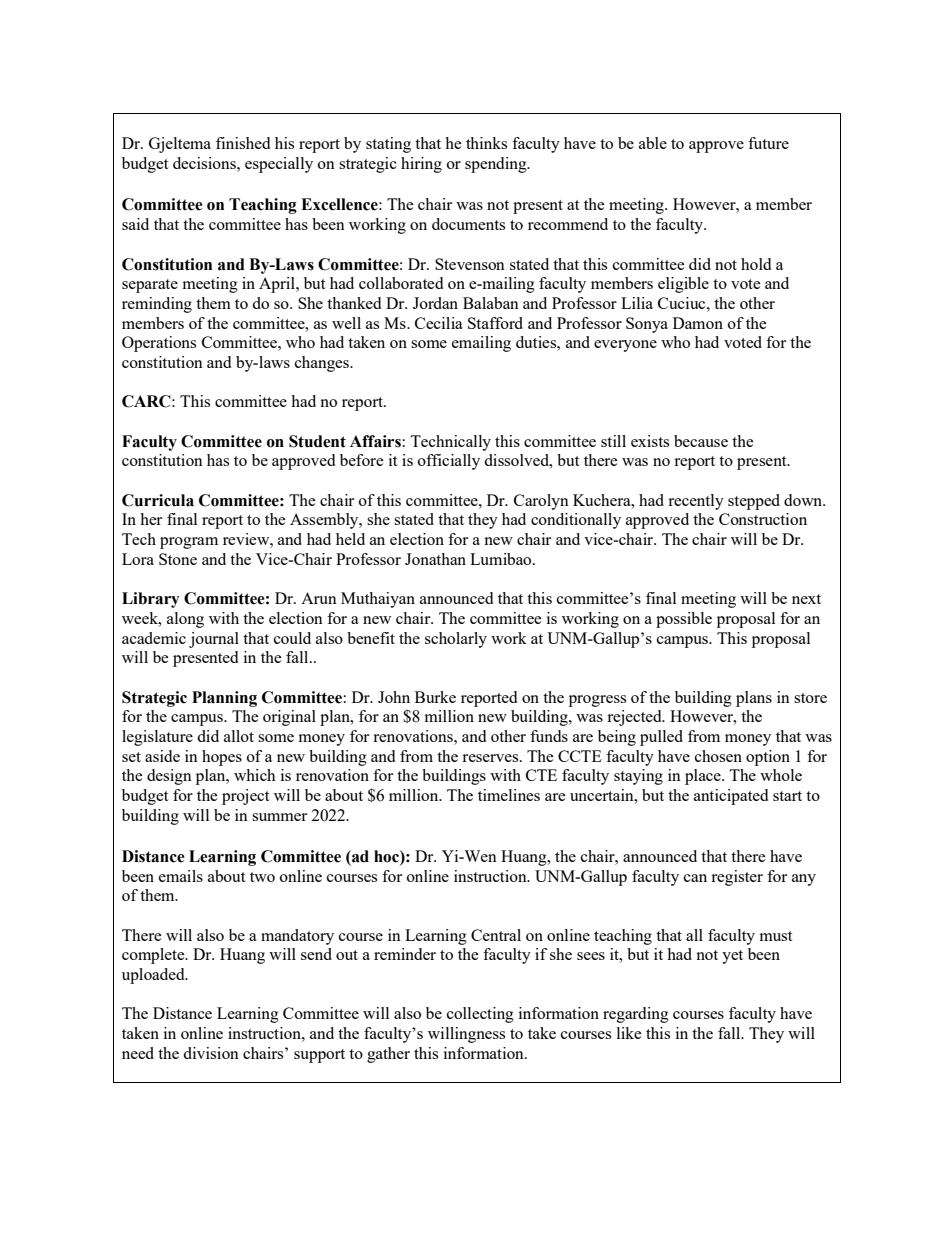 The width and height of the screenshot is (952, 1233). I want to click on because, so click(701, 441).
